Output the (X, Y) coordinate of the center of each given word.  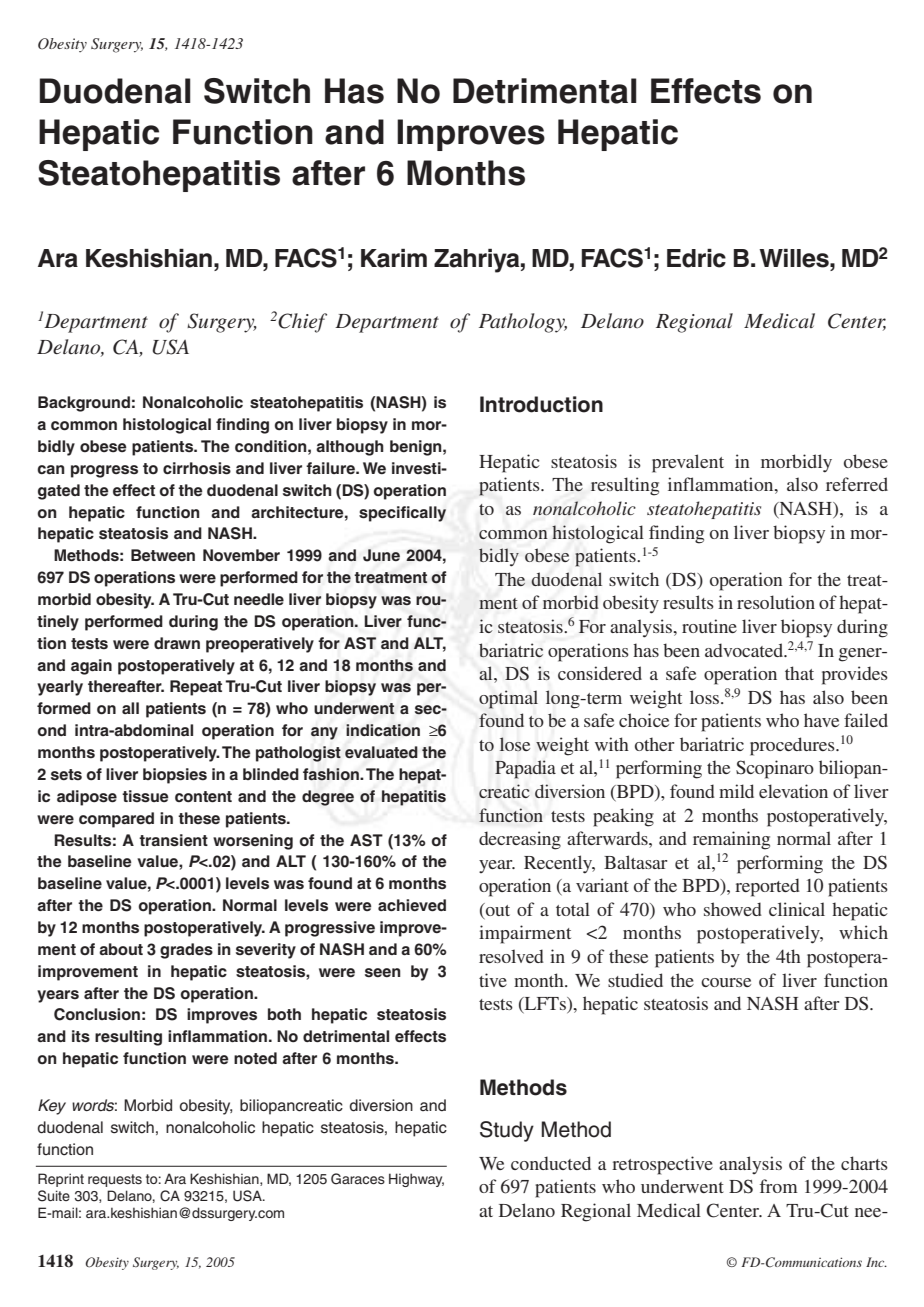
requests (115, 1180)
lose (515, 744)
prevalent (688, 463)
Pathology (523, 323)
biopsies (175, 776)
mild (736, 791)
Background (84, 404)
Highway (416, 1180)
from (779, 1186)
